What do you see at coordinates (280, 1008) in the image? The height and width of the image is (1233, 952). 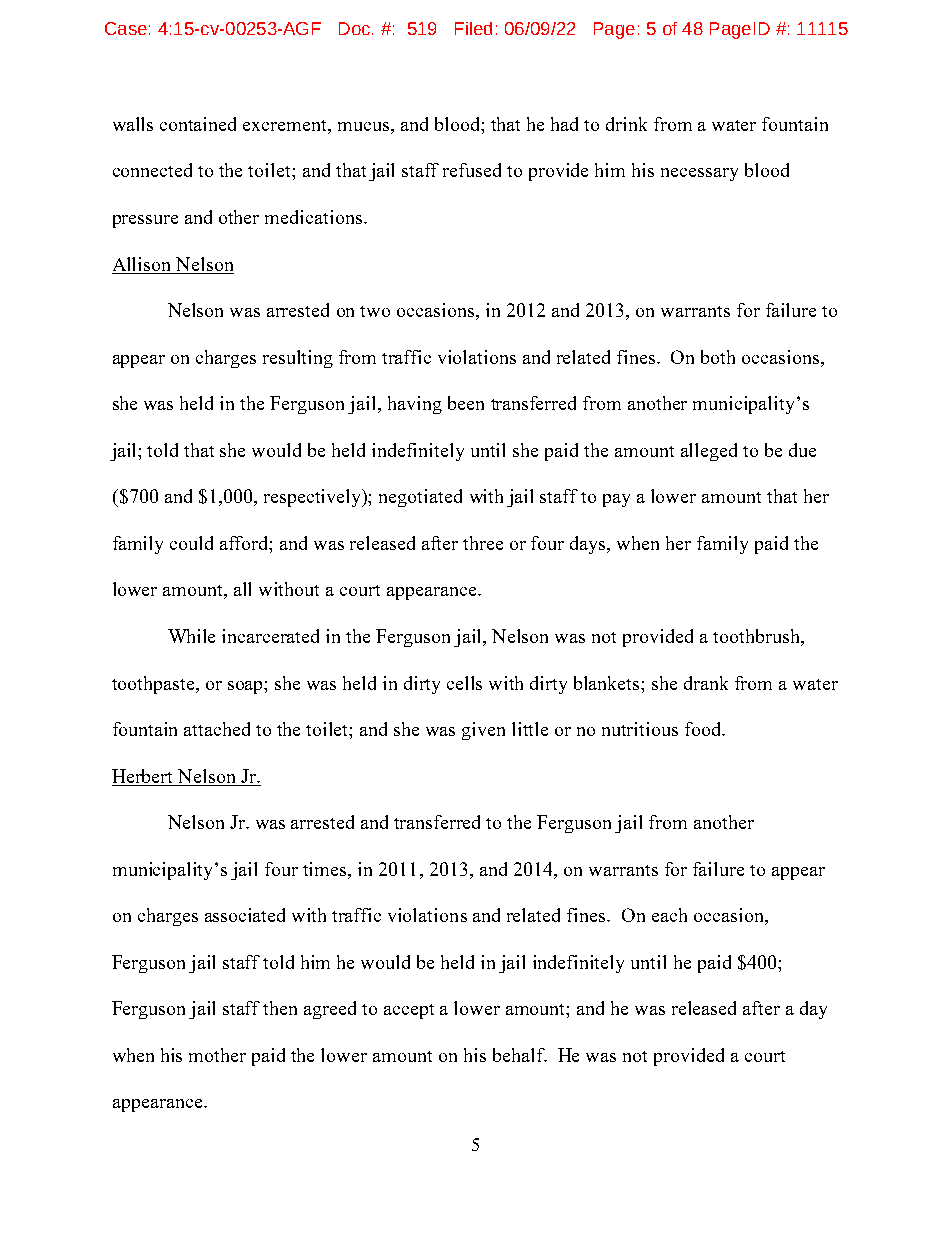 I see `then` at bounding box center [280, 1008].
